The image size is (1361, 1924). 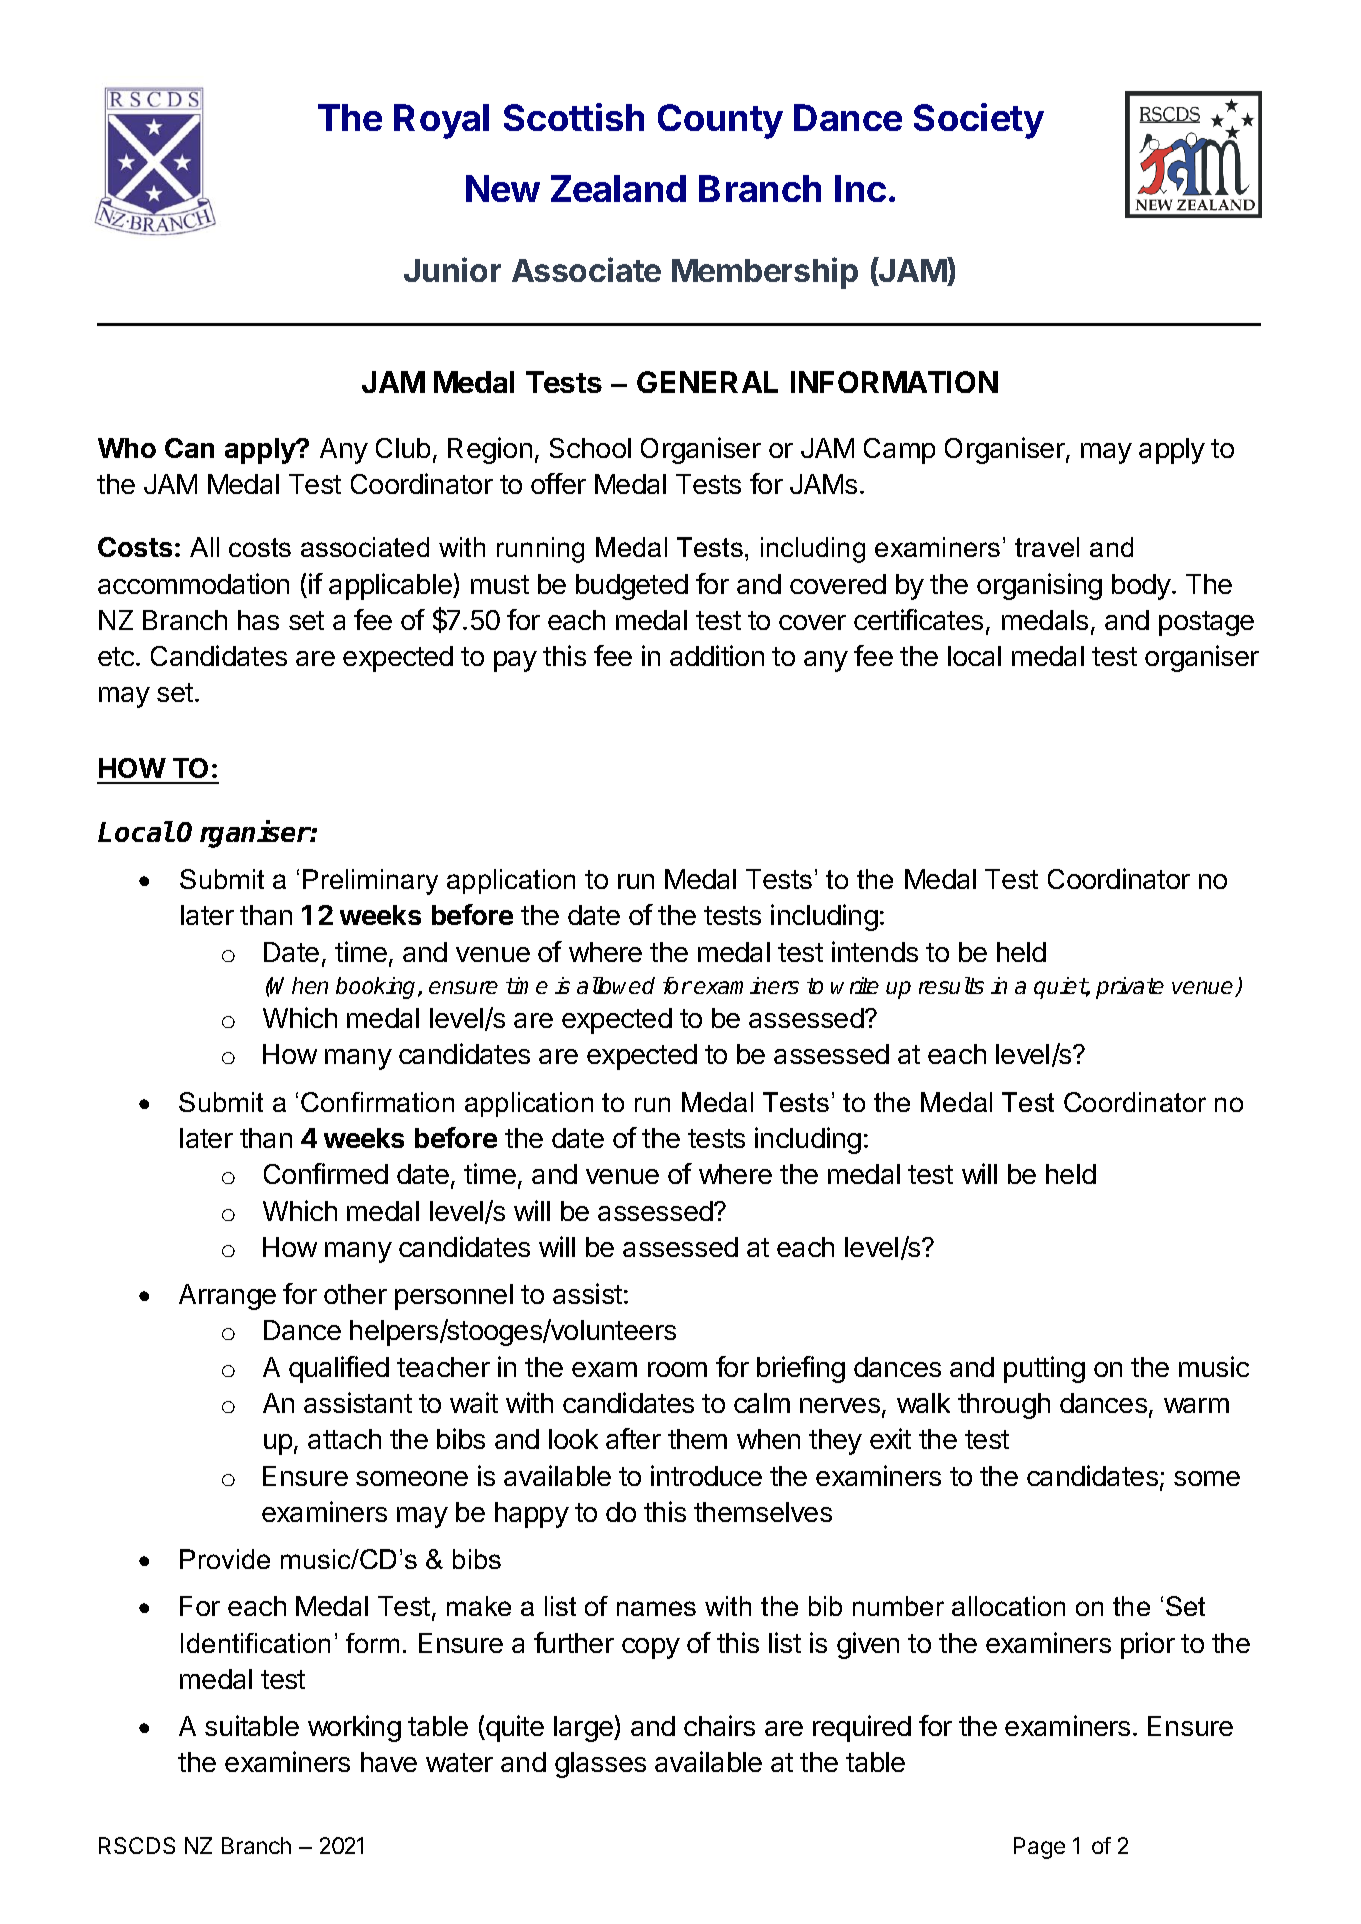 I want to click on Zealand, so click(x=618, y=188).
